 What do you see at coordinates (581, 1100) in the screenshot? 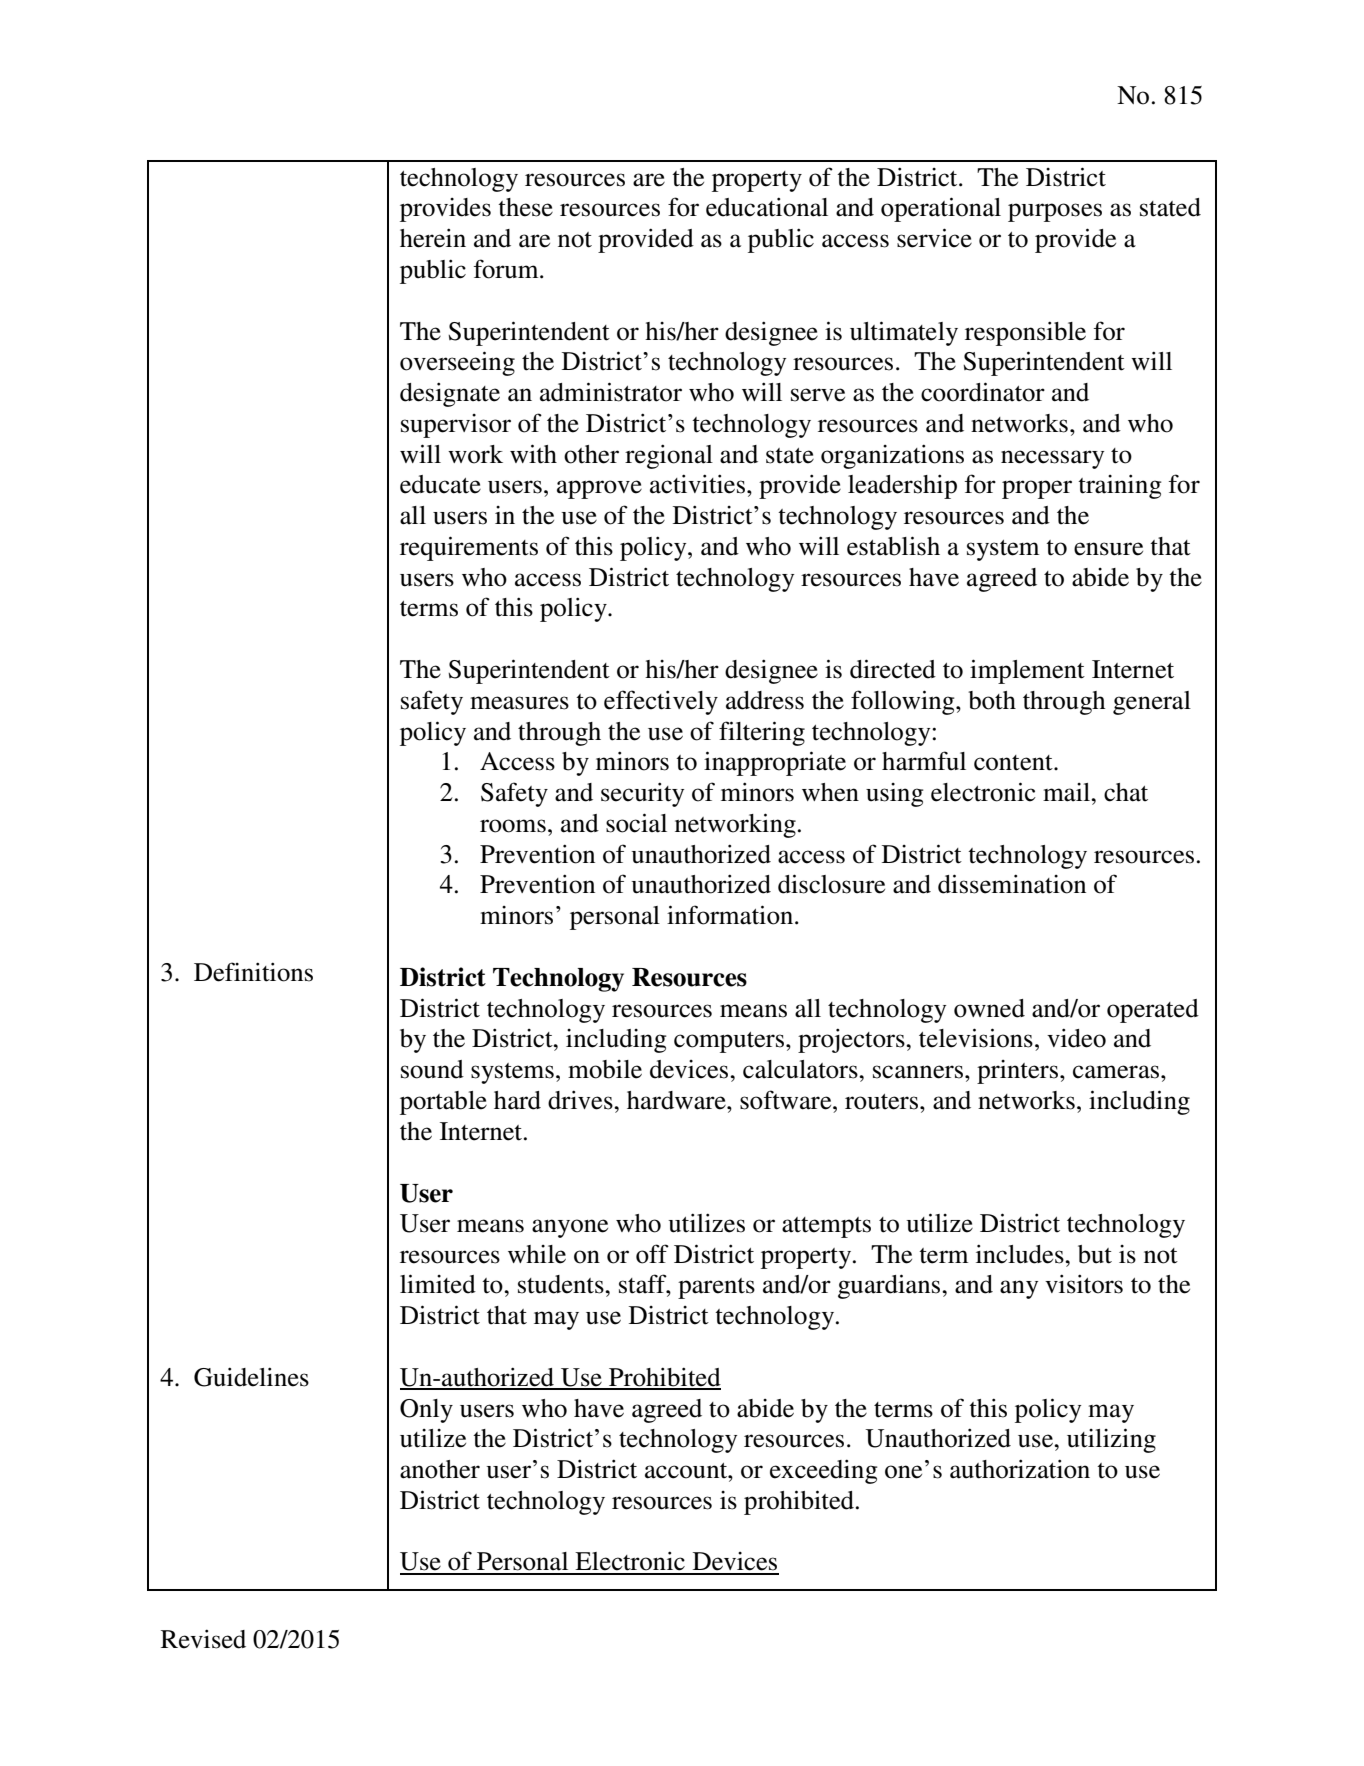
I see `drives` at bounding box center [581, 1100].
